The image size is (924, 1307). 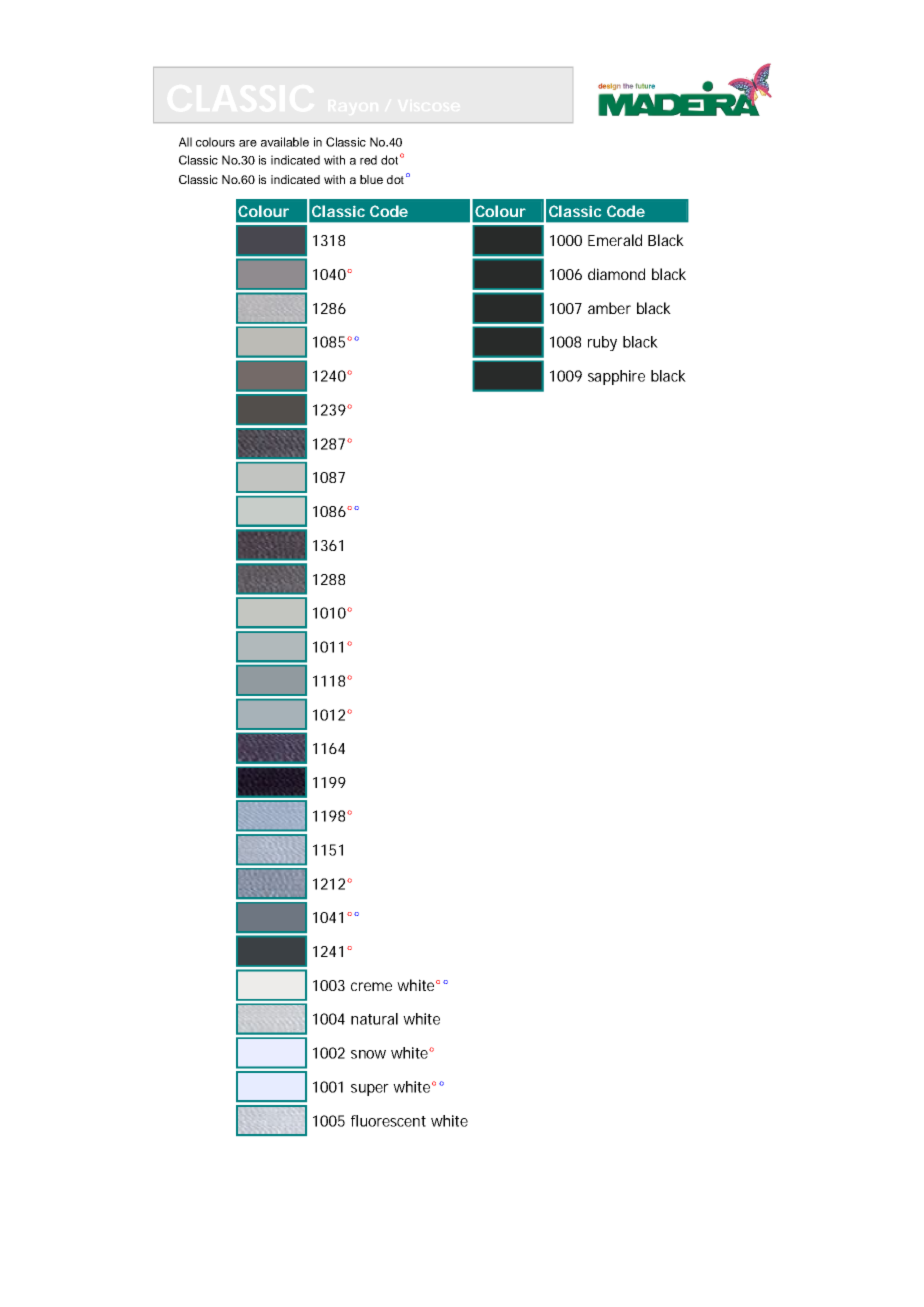 I want to click on natural, so click(x=374, y=1019).
